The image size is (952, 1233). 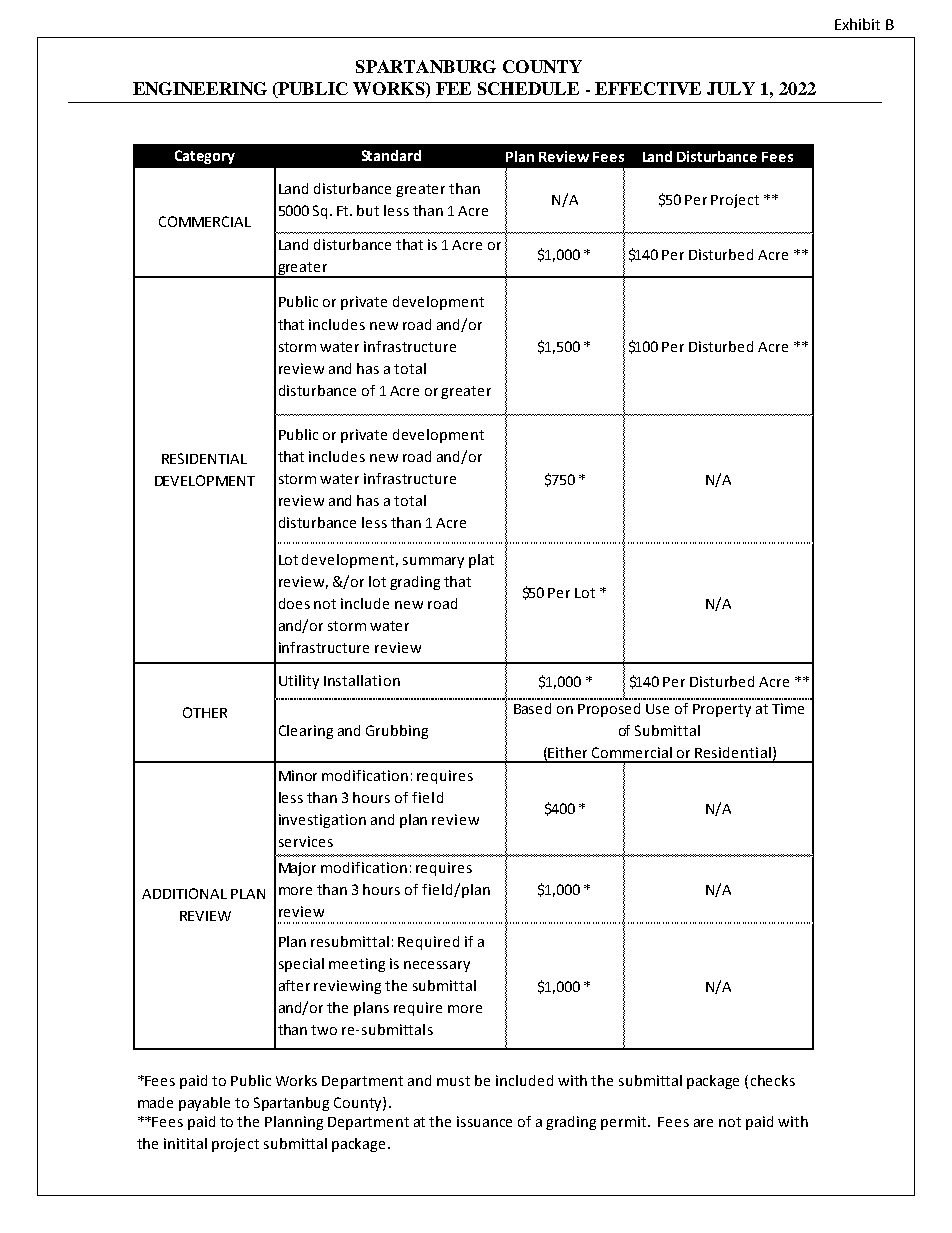 I want to click on SCHEDULE, so click(x=528, y=88).
